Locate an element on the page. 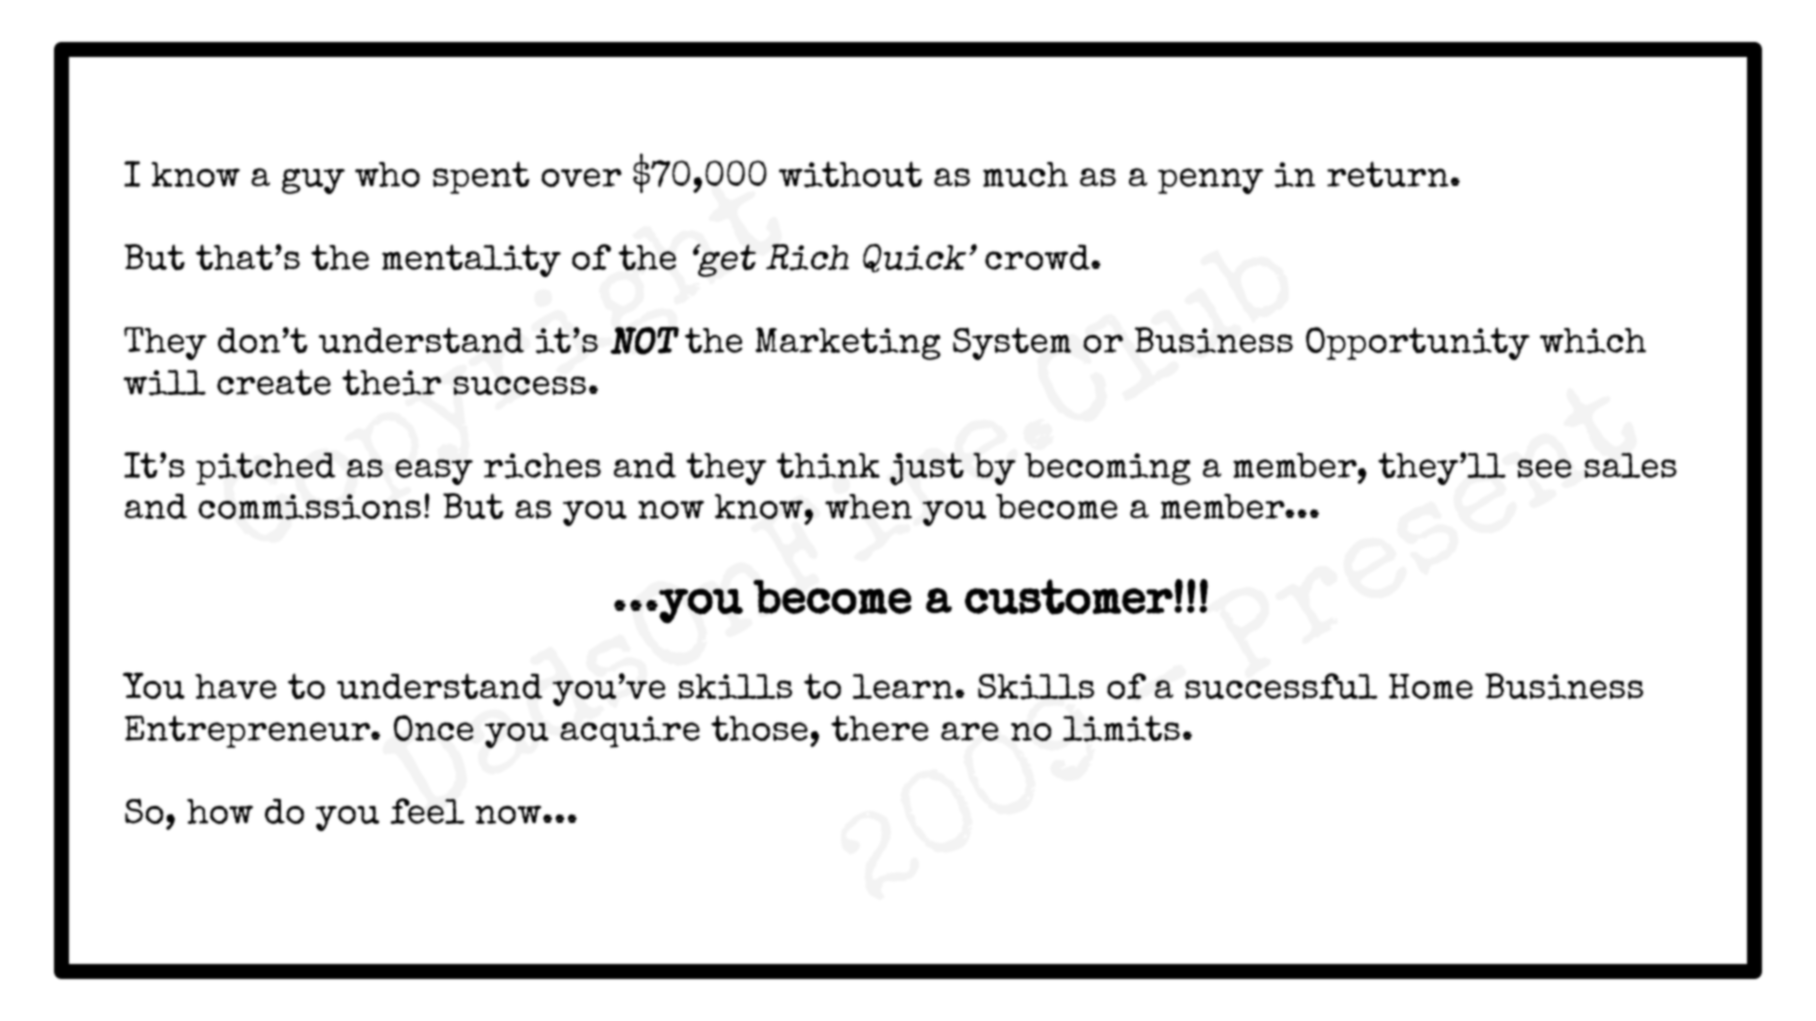  see is located at coordinates (1544, 468).
